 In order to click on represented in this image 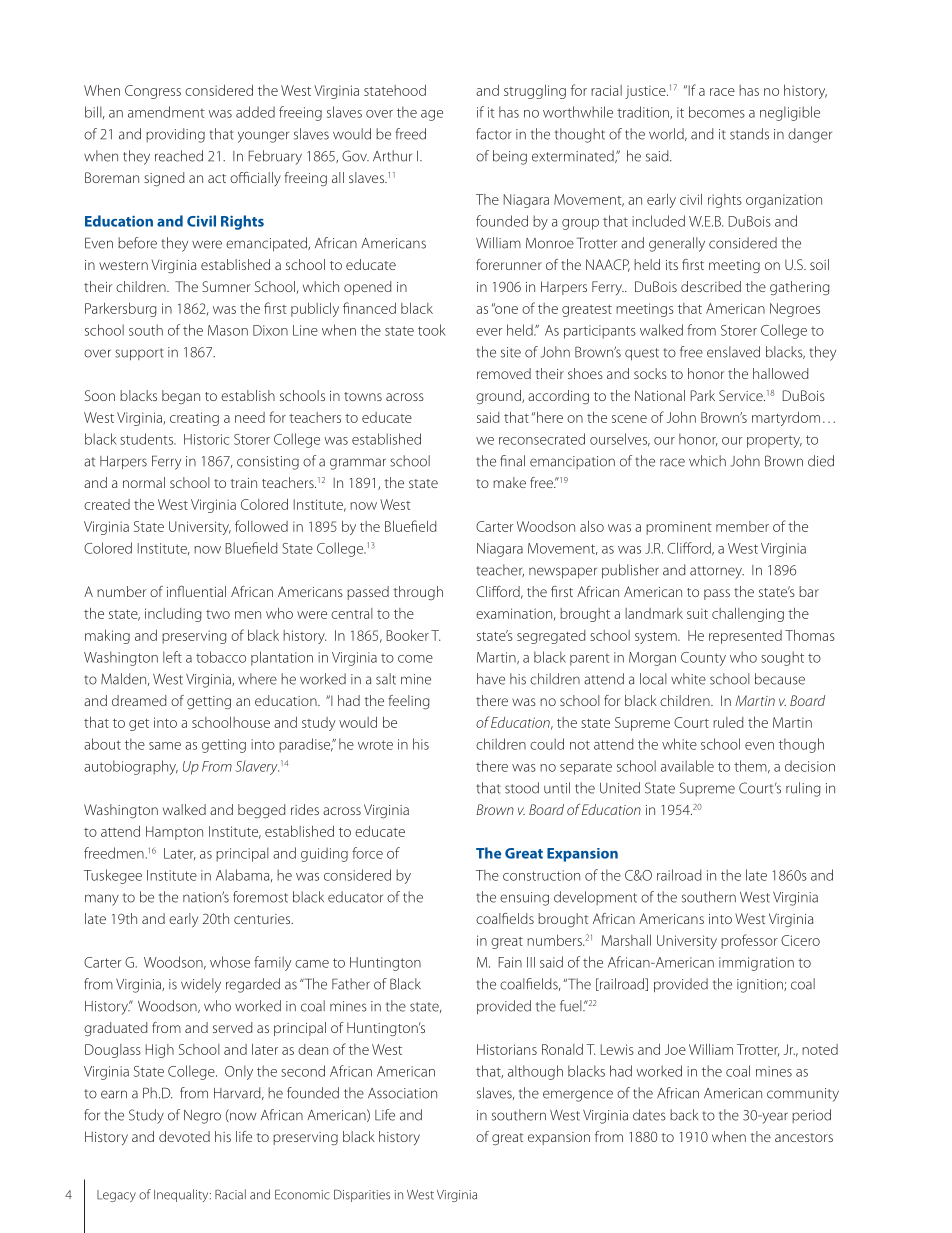, I will do `click(745, 637)`.
